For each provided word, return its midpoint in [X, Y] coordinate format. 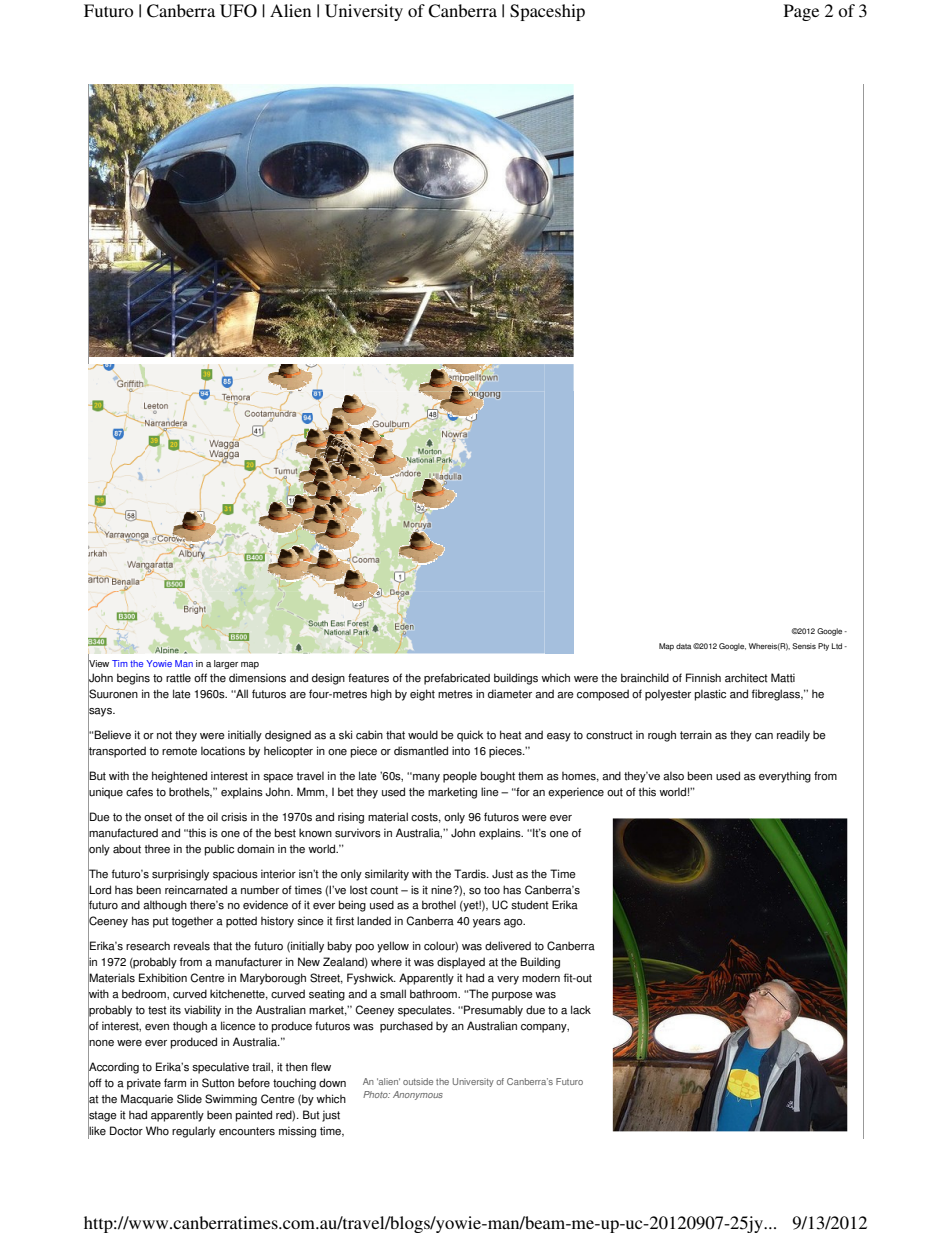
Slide [189, 1099]
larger [226, 664]
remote [179, 751]
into [461, 751]
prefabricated [457, 679]
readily [793, 736]
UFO [238, 11]
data [683, 646]
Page [801, 12]
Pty [823, 647]
